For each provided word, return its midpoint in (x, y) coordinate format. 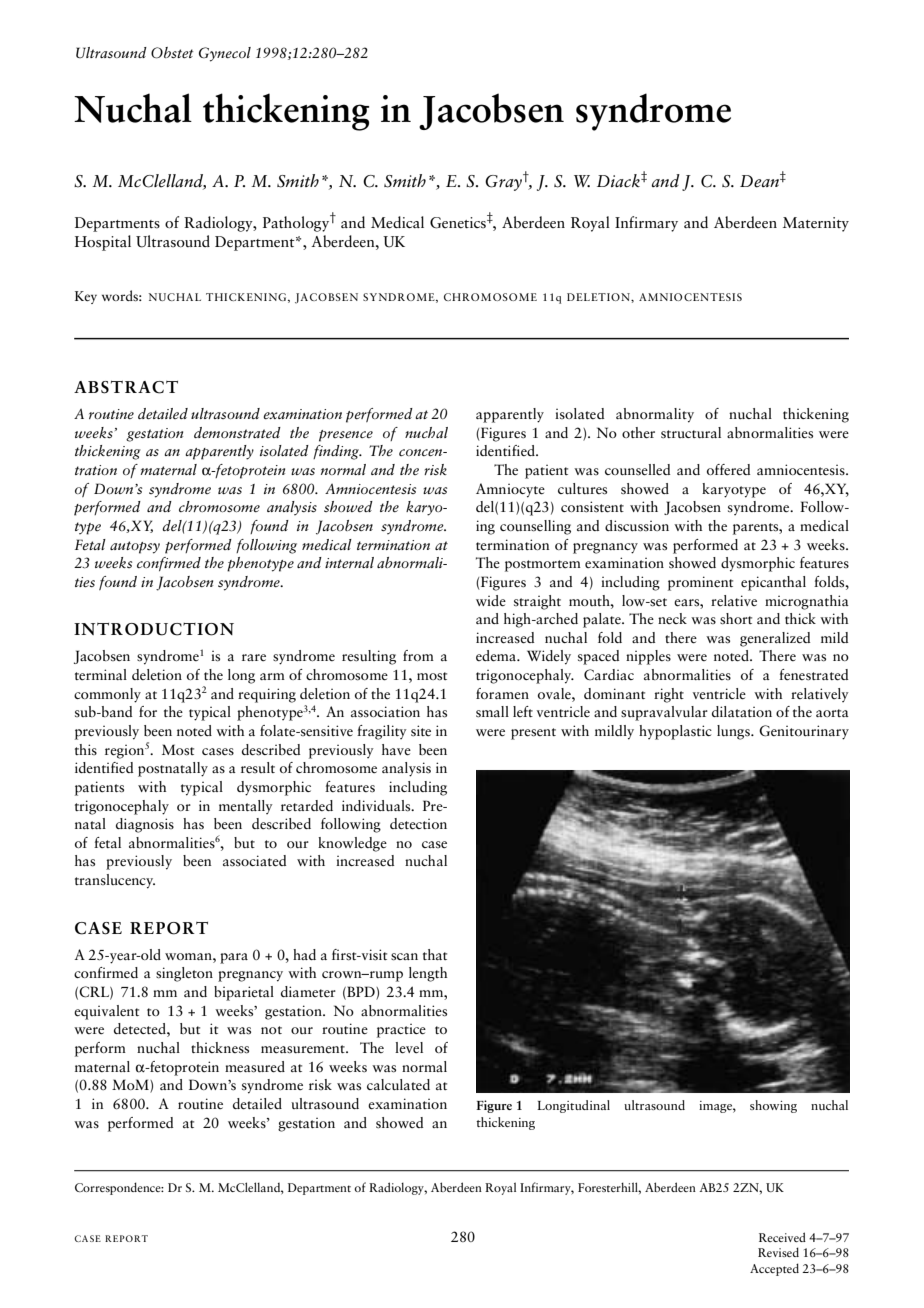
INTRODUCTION (154, 629)
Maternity (816, 224)
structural (691, 433)
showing (773, 1106)
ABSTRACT (126, 387)
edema (497, 656)
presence (346, 436)
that (435, 954)
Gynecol (225, 54)
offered (728, 470)
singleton (184, 974)
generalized (775, 639)
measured (255, 1067)
